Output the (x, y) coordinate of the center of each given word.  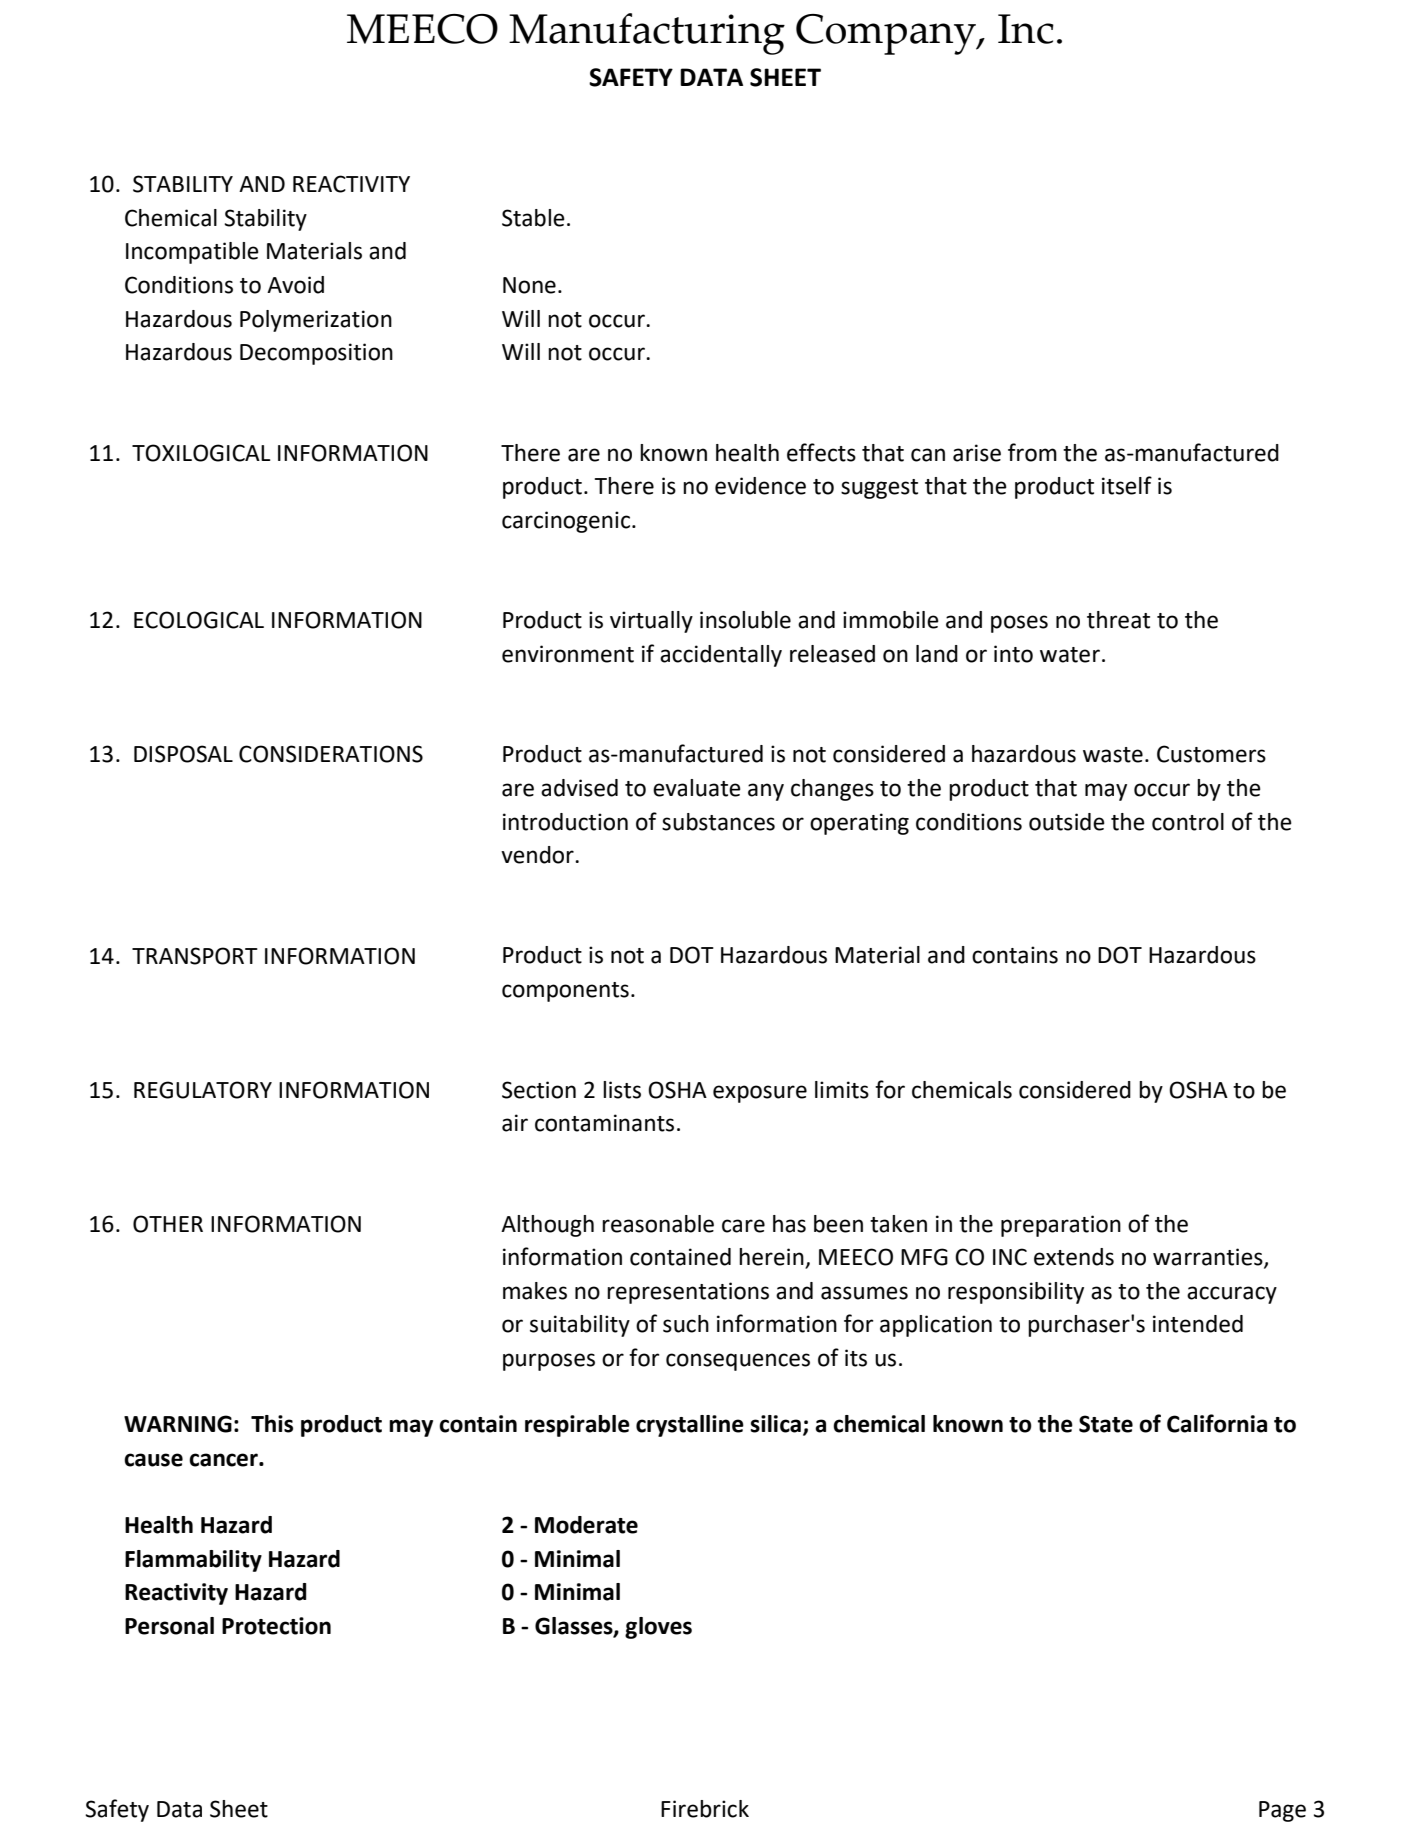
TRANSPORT (195, 956)
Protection (276, 1626)
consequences (738, 1362)
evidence (760, 486)
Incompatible (192, 253)
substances (718, 822)
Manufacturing (647, 34)
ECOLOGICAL (199, 620)
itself (1127, 485)
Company (887, 34)
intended (1198, 1324)
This (272, 1424)
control (1188, 822)
